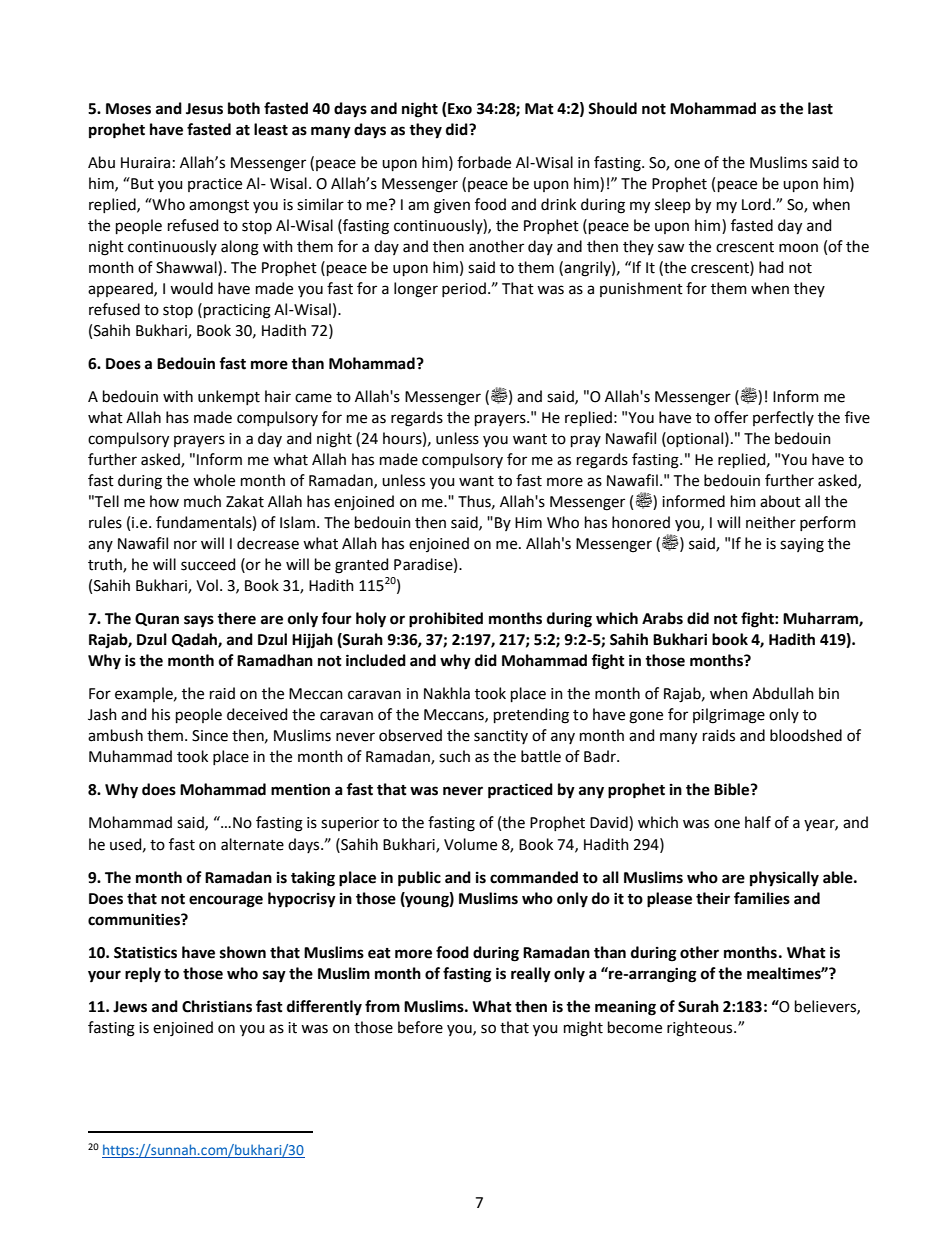 Image resolution: width=952 pixels, height=1233 pixels. I want to click on prohibited, so click(446, 620).
